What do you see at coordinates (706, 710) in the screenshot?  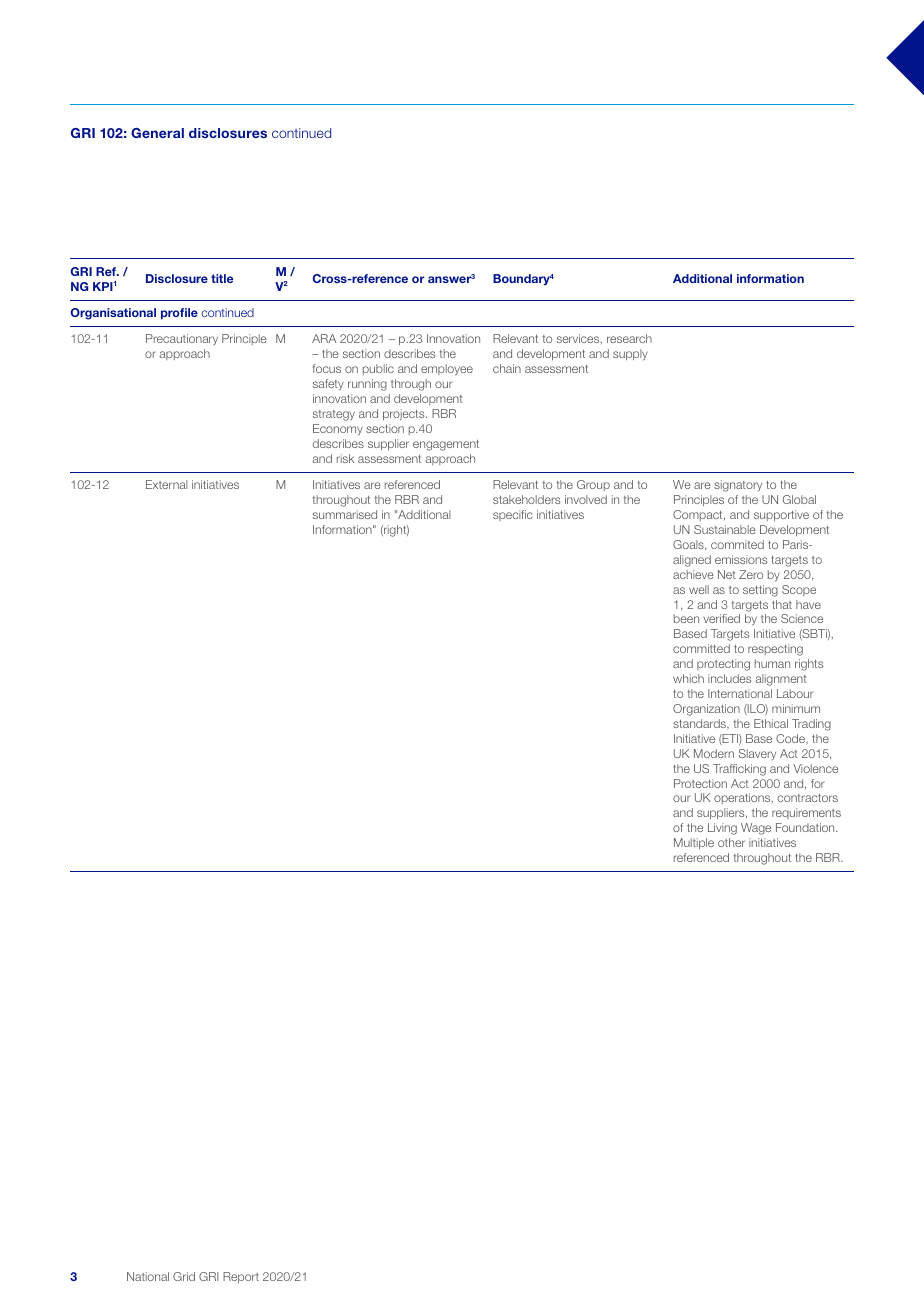 I see `Organization` at bounding box center [706, 710].
